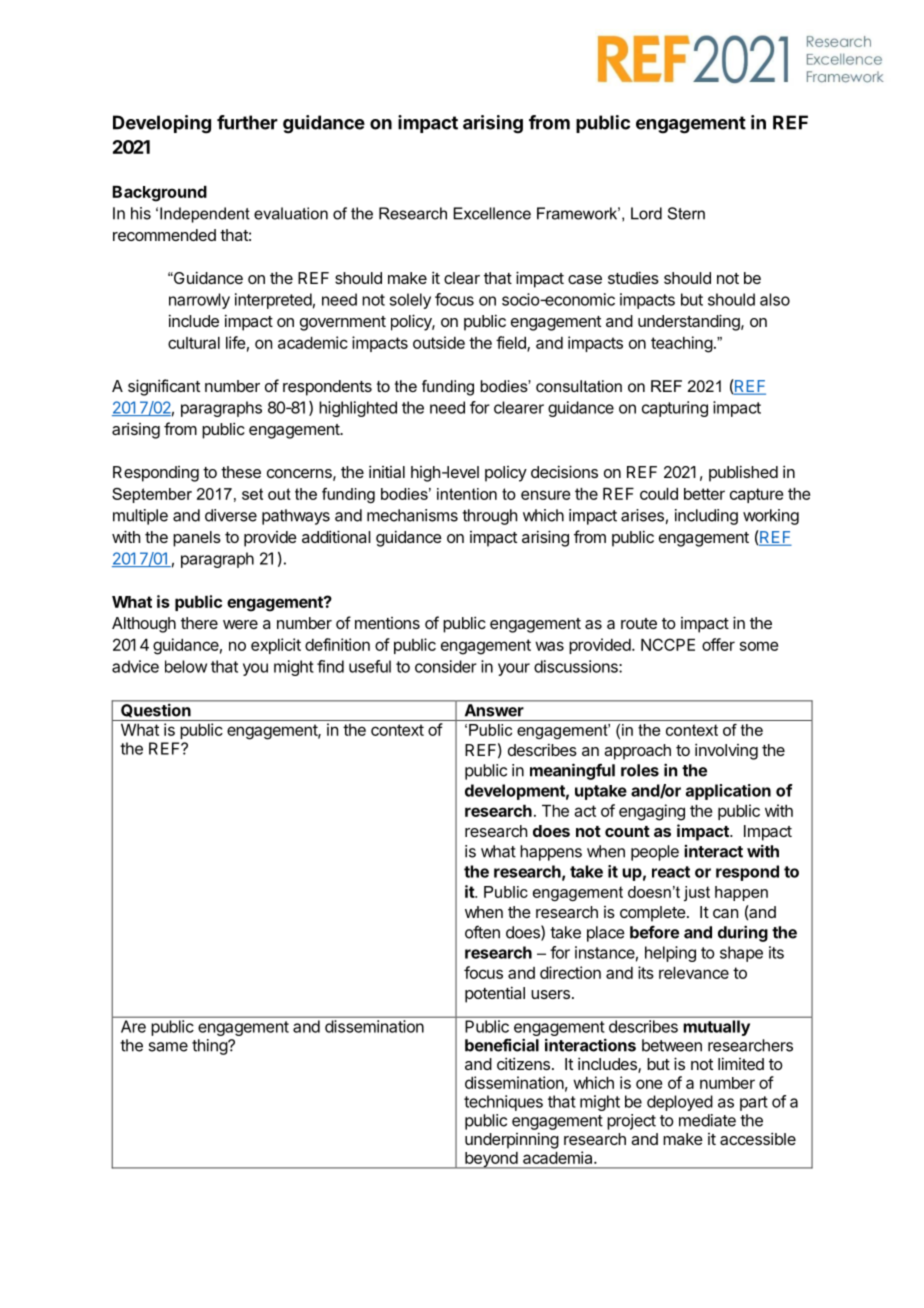 The image size is (924, 1308). I want to click on consider, so click(446, 666).
